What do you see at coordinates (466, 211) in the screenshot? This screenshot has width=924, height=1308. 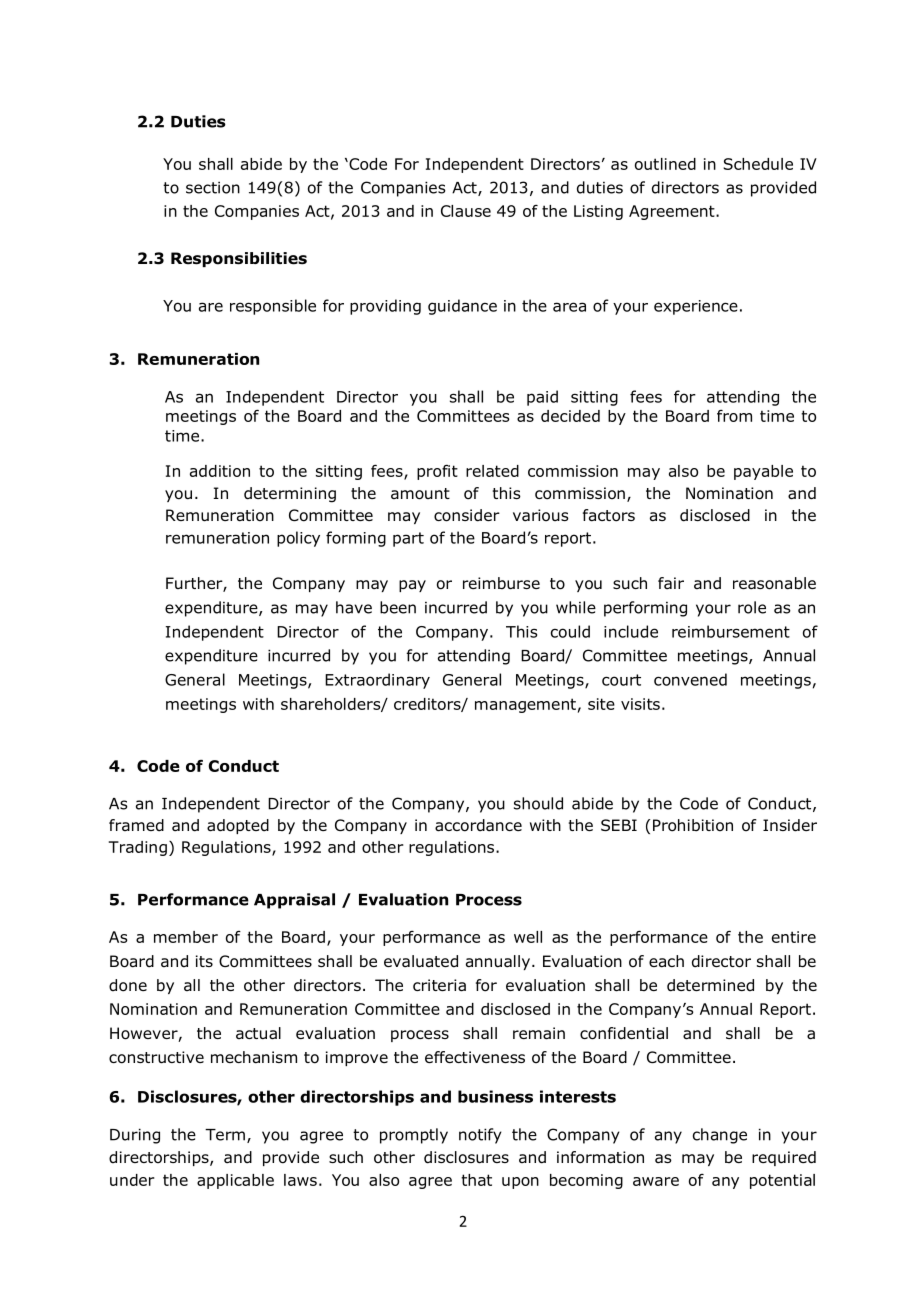 I see `Clause` at bounding box center [466, 211].
